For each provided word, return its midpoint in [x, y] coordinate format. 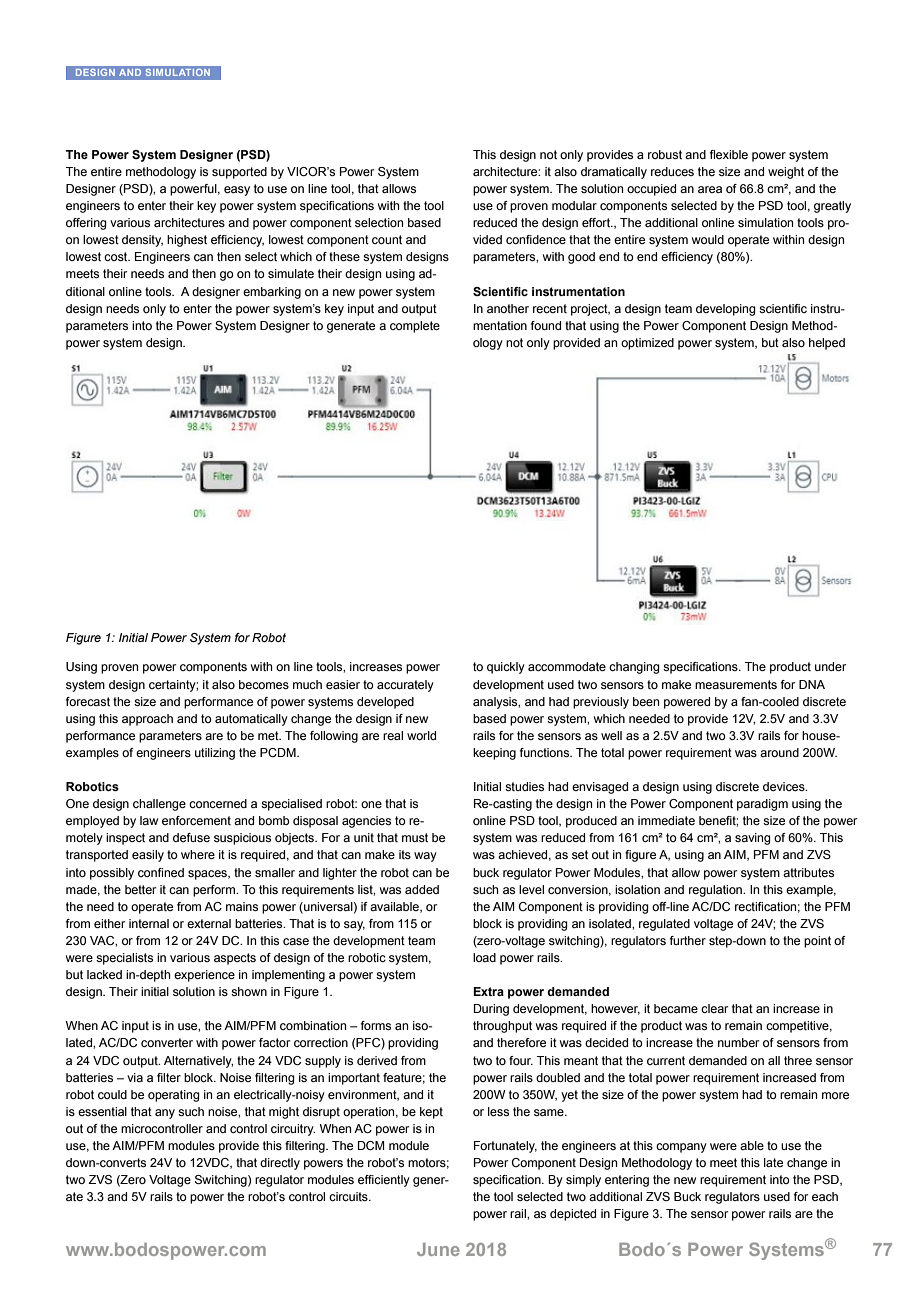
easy [237, 191]
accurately [405, 686]
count [387, 239]
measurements [736, 684]
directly [280, 1164]
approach [147, 720]
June [438, 1249]
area [710, 189]
